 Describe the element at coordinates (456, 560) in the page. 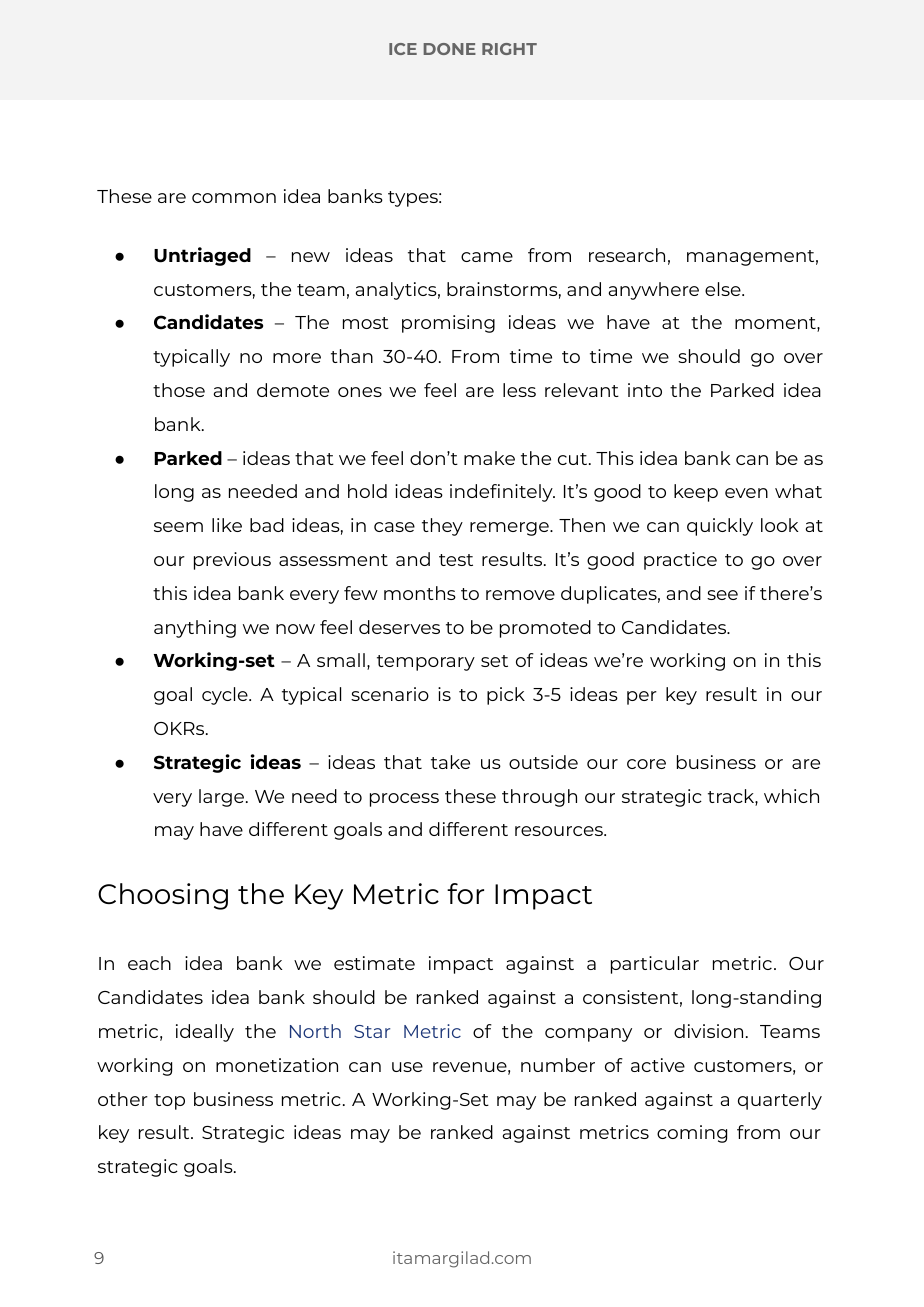

I see `test` at that location.
